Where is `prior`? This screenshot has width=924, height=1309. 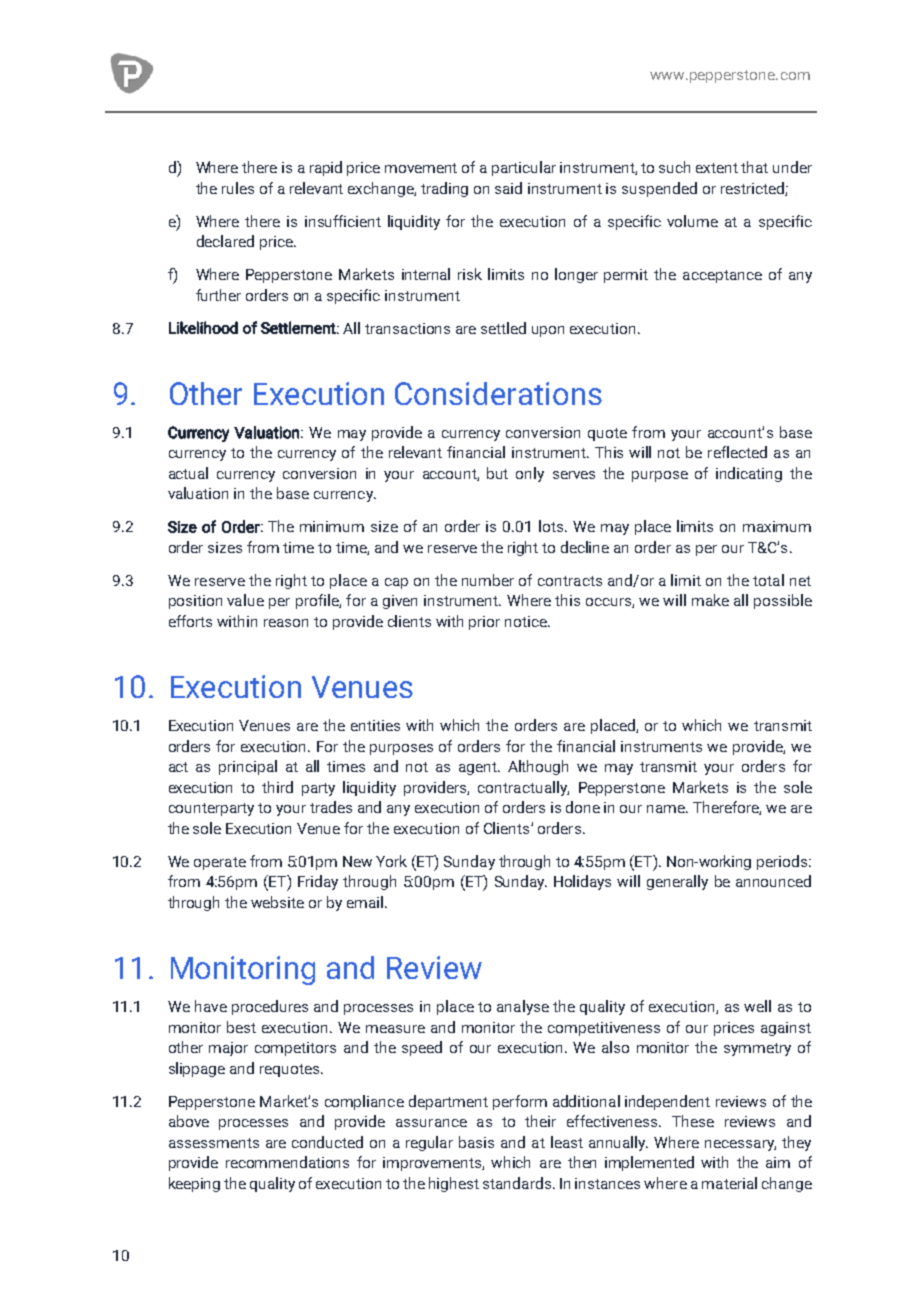
prior is located at coordinates (484, 623).
